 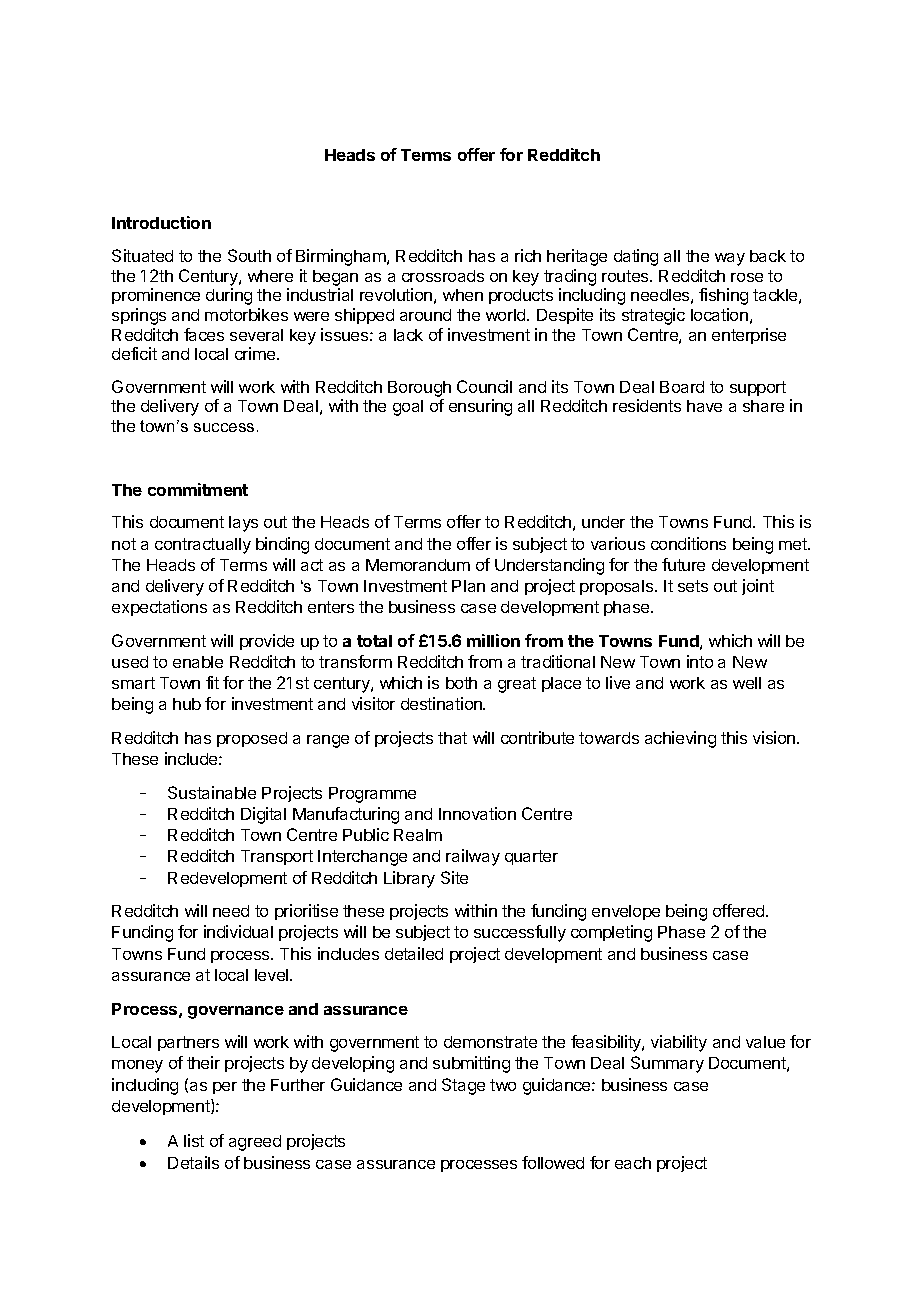 I want to click on rose, so click(x=747, y=277).
